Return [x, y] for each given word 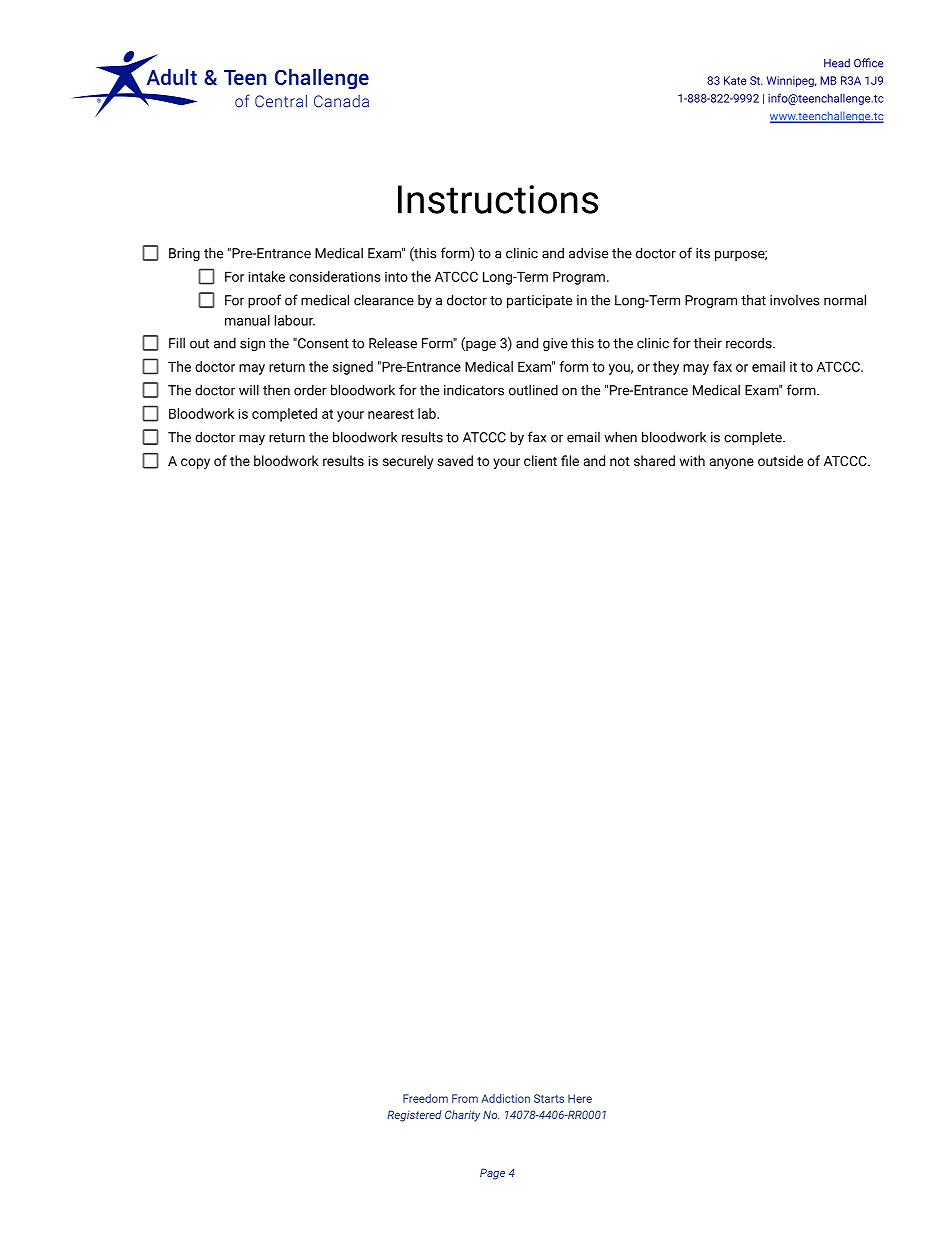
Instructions [498, 199]
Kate [735, 80]
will [249, 390]
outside [780, 460]
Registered [414, 1116]
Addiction [505, 1098]
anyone [732, 463]
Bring [184, 254]
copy [195, 463]
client [540, 460]
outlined [533, 390]
